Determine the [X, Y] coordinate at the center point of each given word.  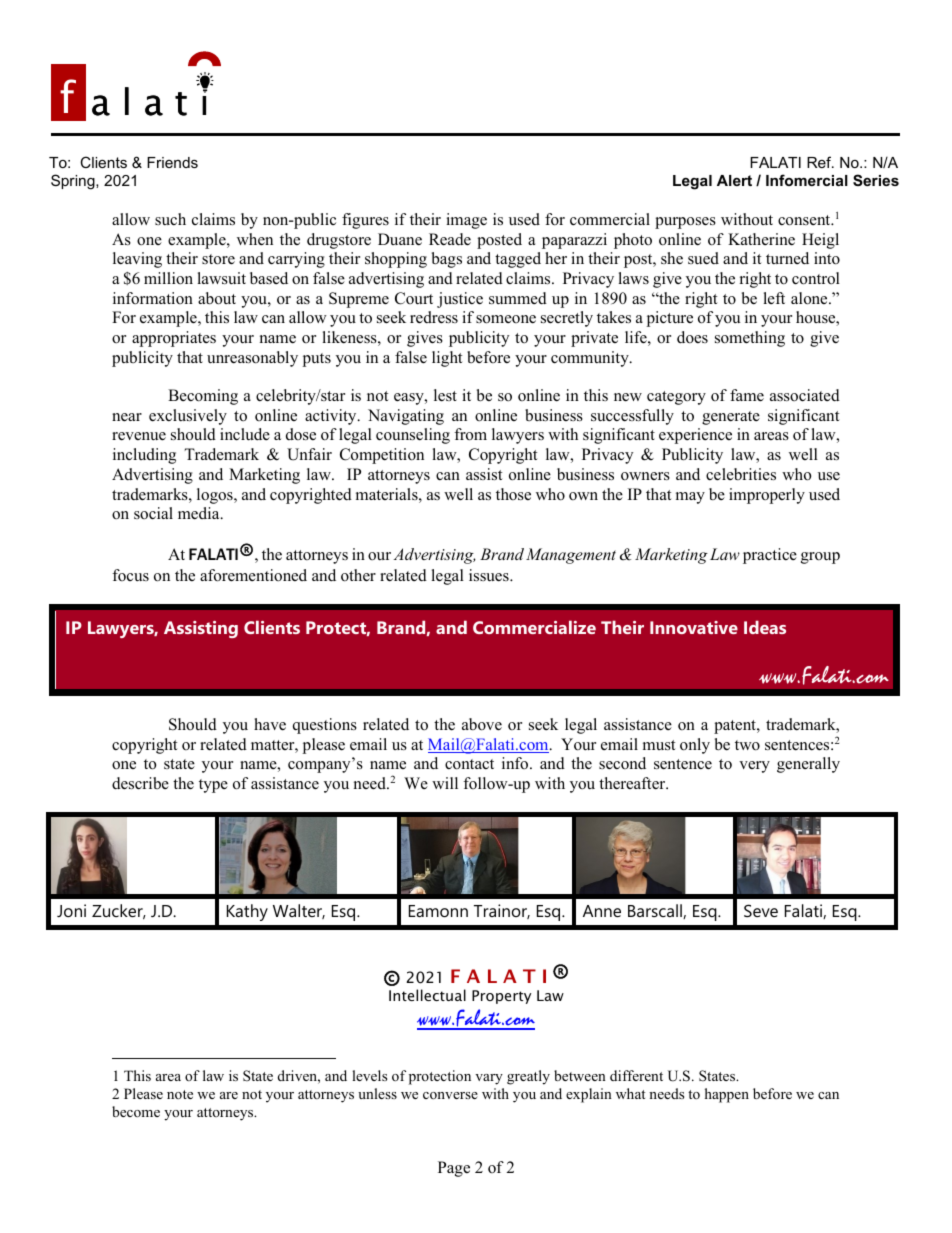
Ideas [765, 627]
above [482, 724]
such [170, 219]
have [270, 724]
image [466, 221]
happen [727, 1095]
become [136, 1111]
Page [454, 1169]
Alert [734, 180]
